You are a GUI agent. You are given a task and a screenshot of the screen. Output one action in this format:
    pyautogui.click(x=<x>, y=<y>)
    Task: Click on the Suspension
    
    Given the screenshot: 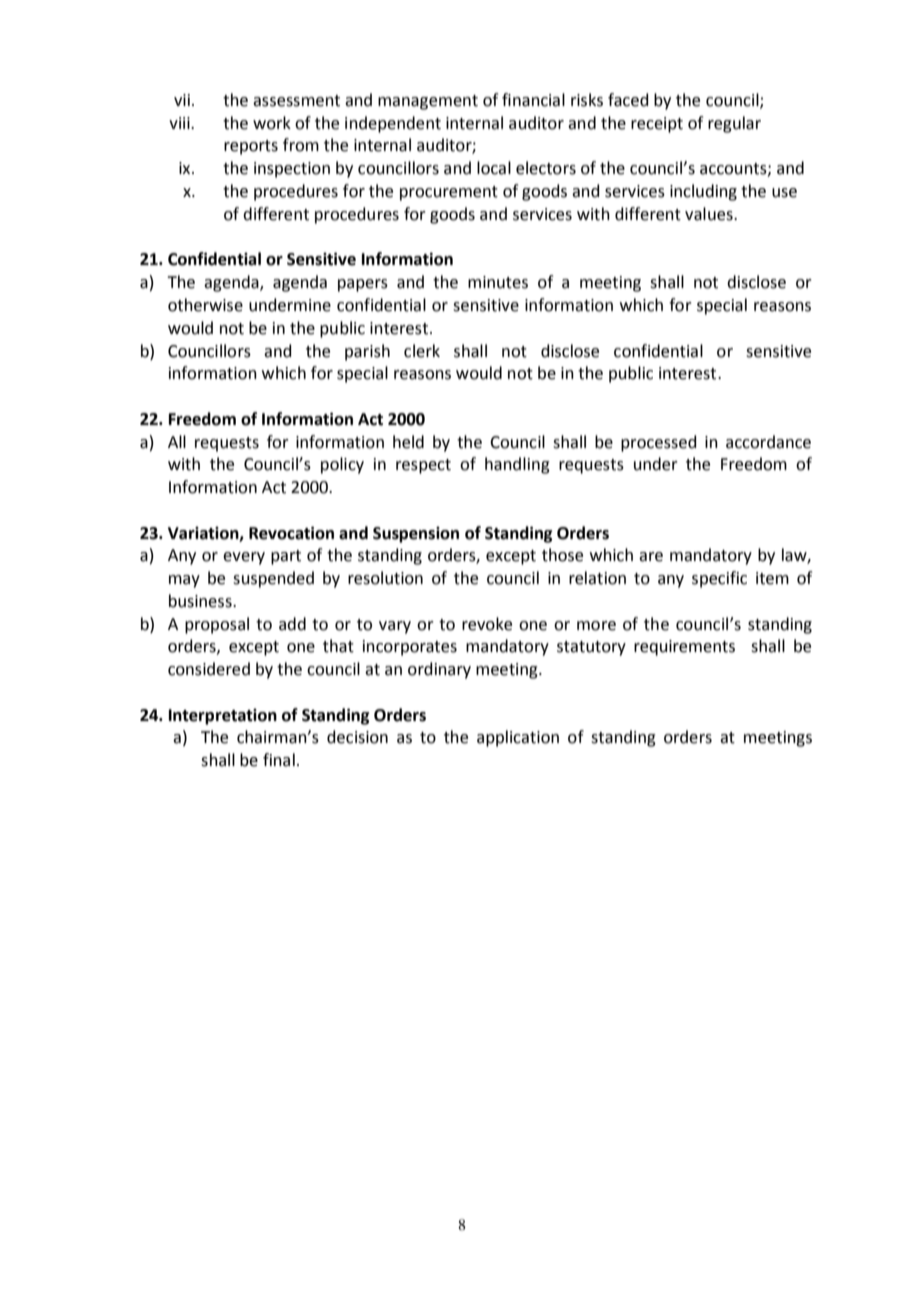 What is the action you would take?
    pyautogui.click(x=416, y=535)
